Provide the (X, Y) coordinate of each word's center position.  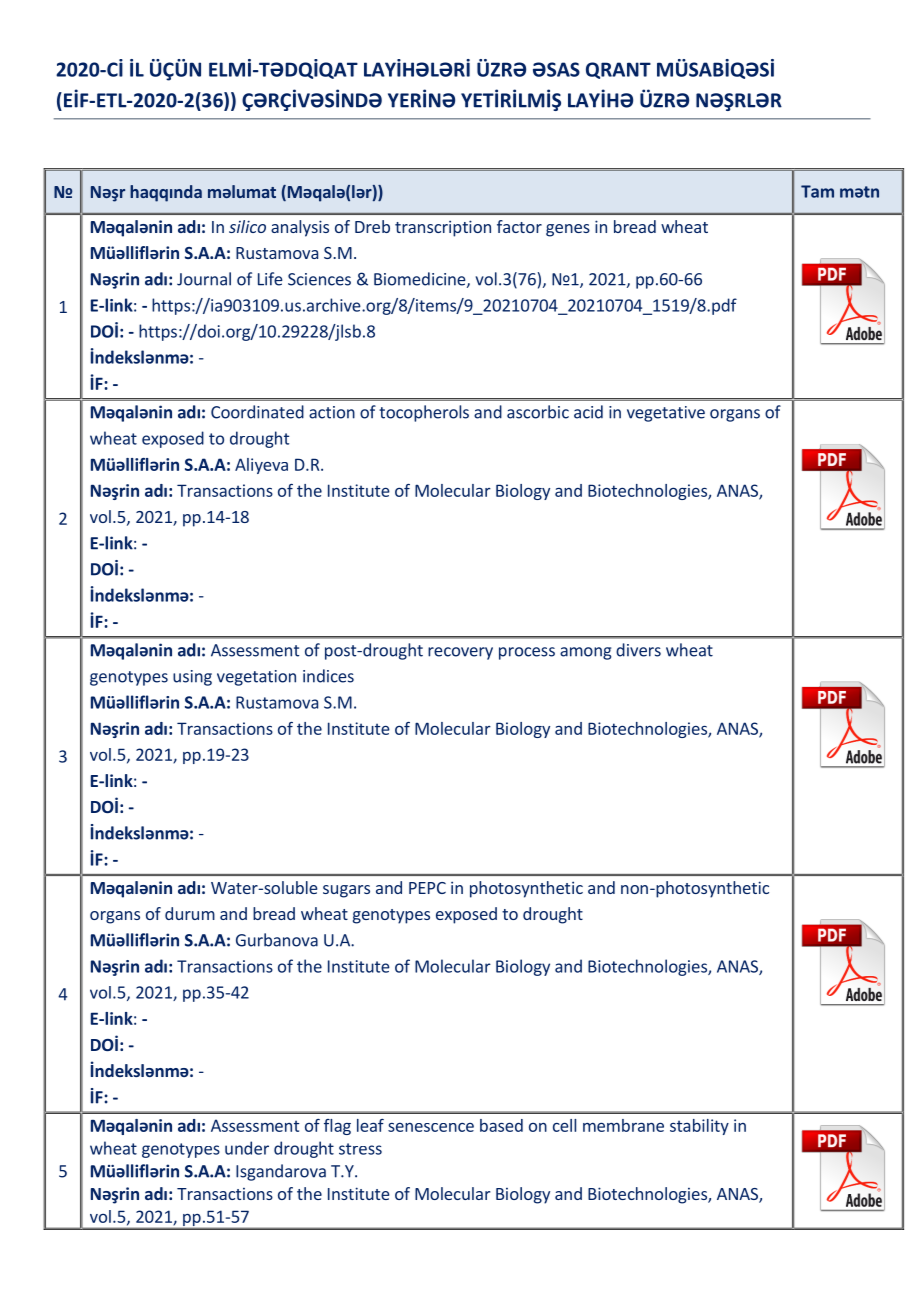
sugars (346, 891)
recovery (460, 653)
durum (190, 913)
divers (638, 650)
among (585, 653)
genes (568, 230)
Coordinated (257, 412)
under (247, 1148)
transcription (443, 228)
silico (247, 226)
